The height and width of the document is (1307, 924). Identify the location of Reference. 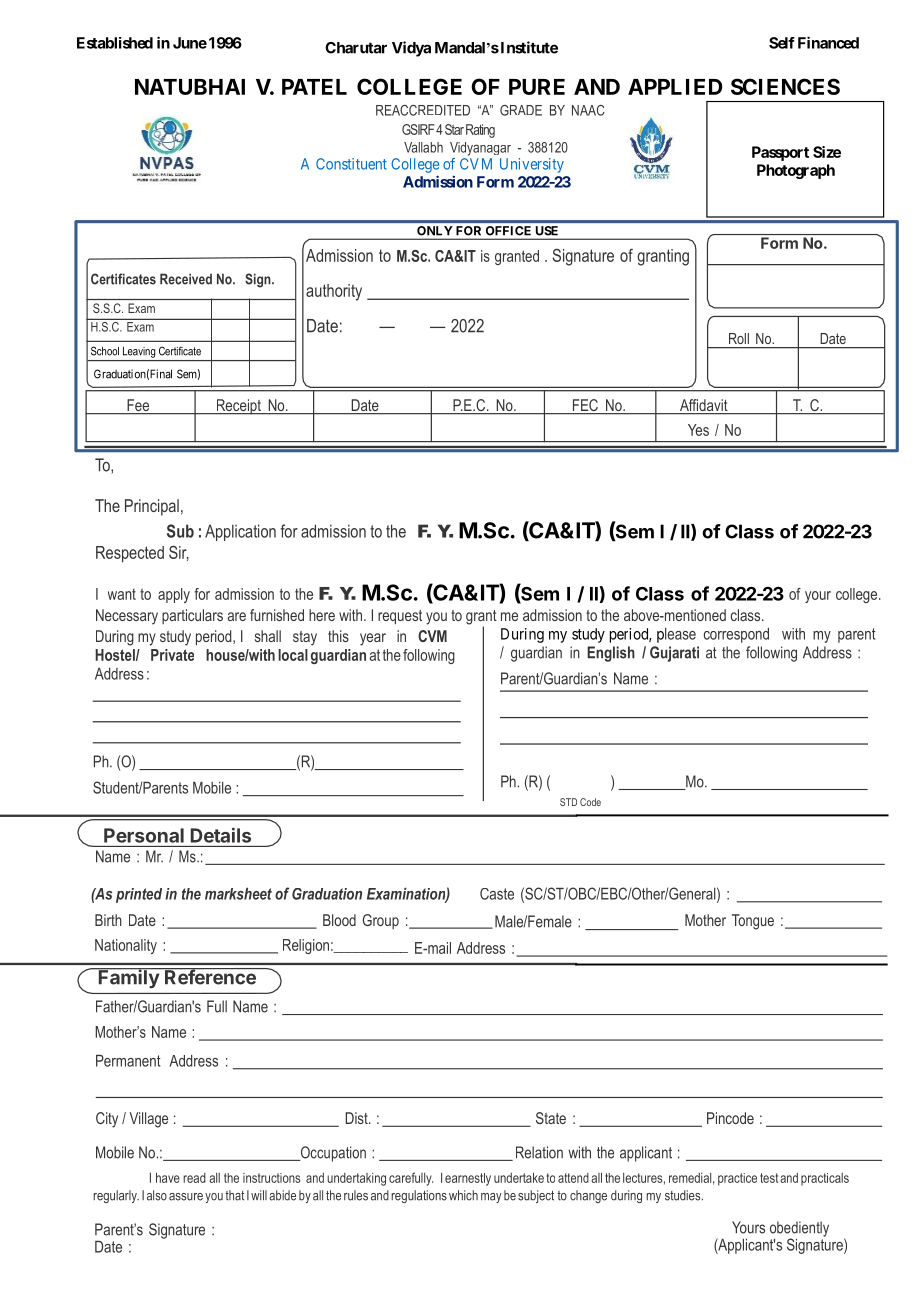
(210, 976).
